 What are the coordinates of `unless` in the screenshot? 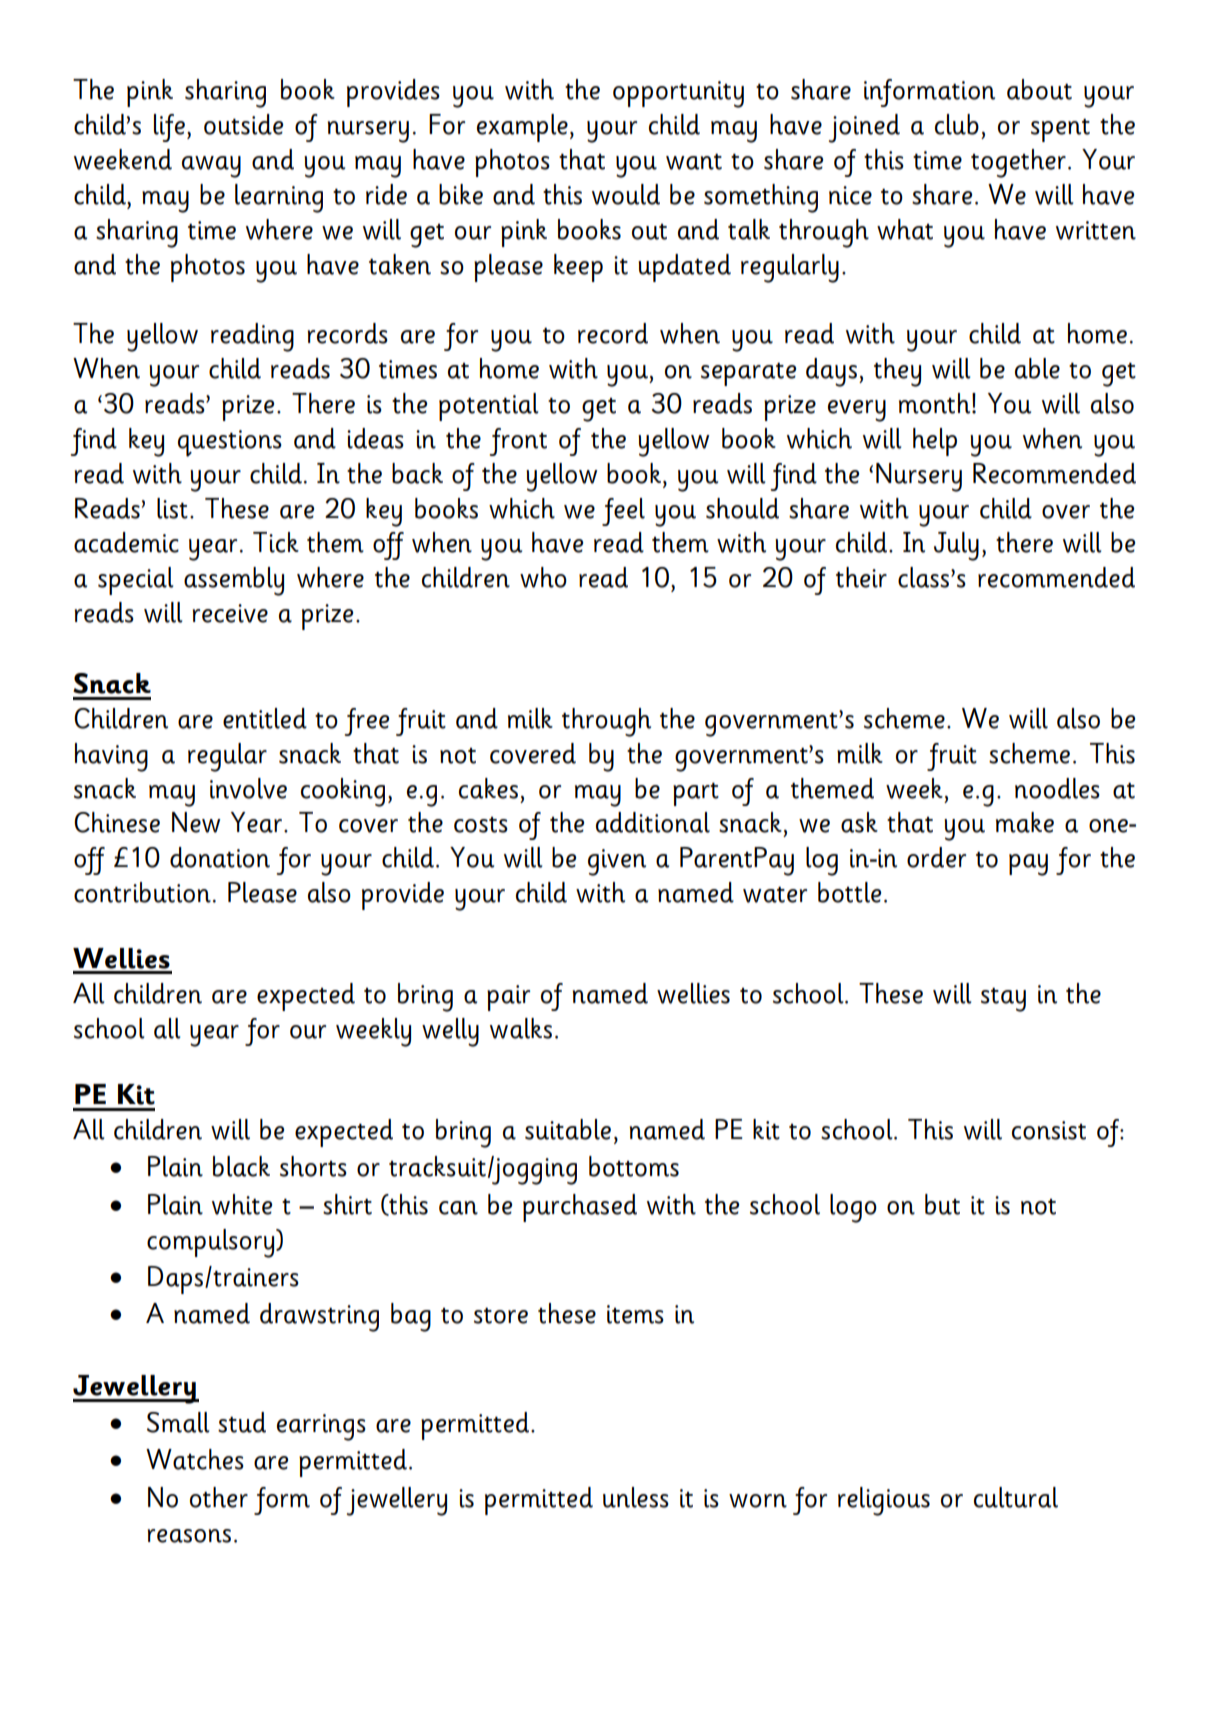 It's located at (636, 1497).
